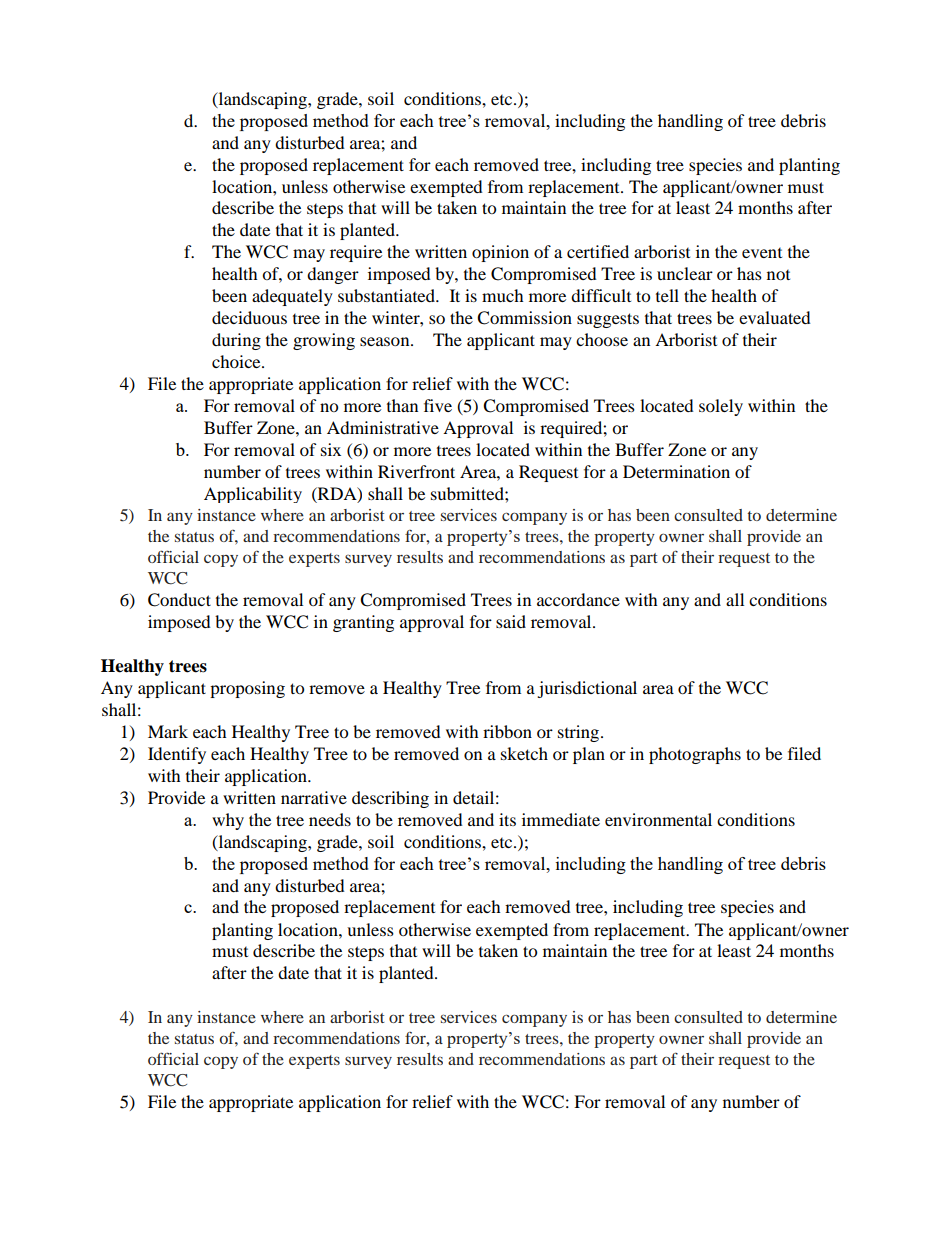  I want to click on why, so click(228, 821).
